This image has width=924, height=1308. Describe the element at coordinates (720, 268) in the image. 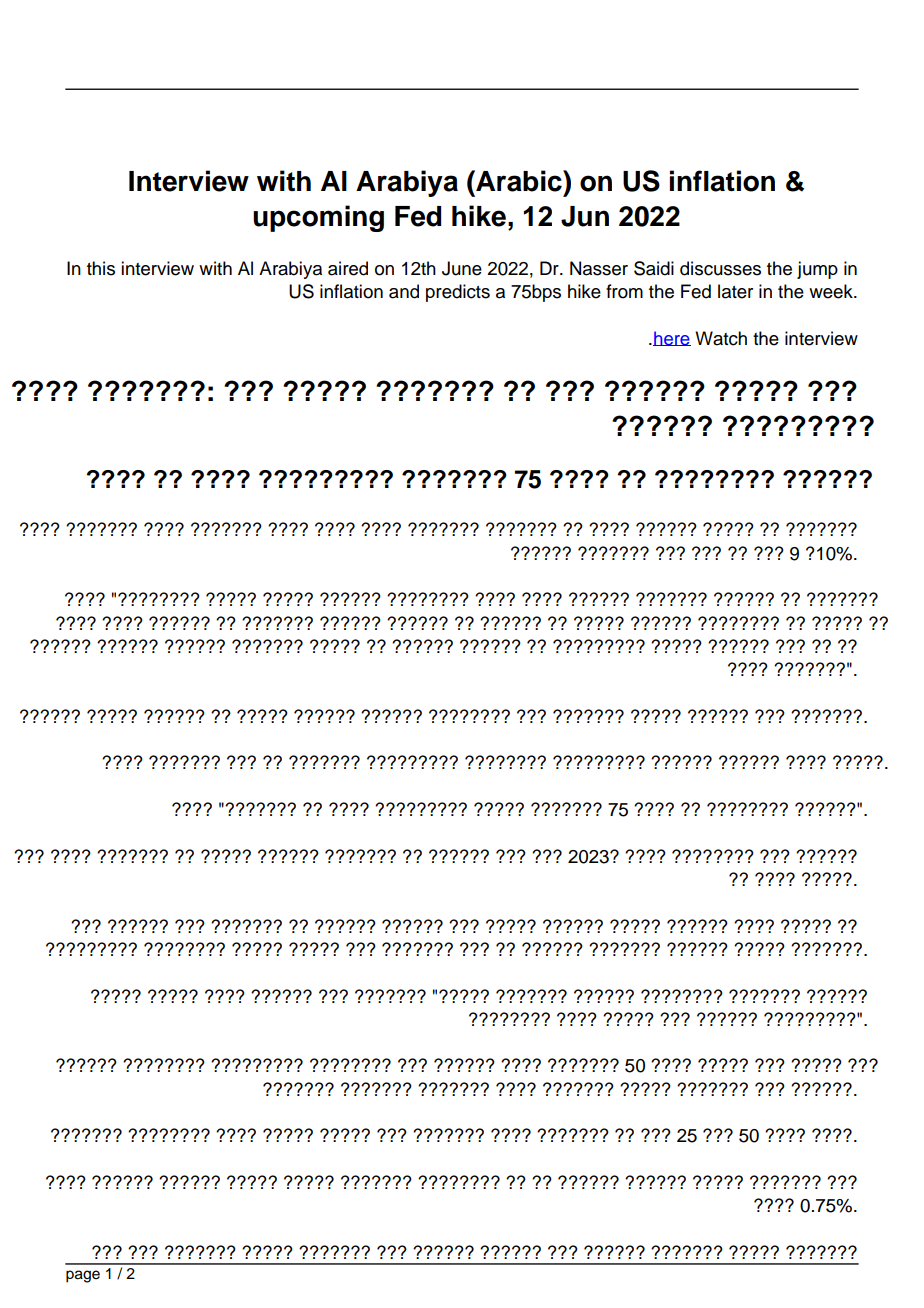

I see `discusses` at that location.
